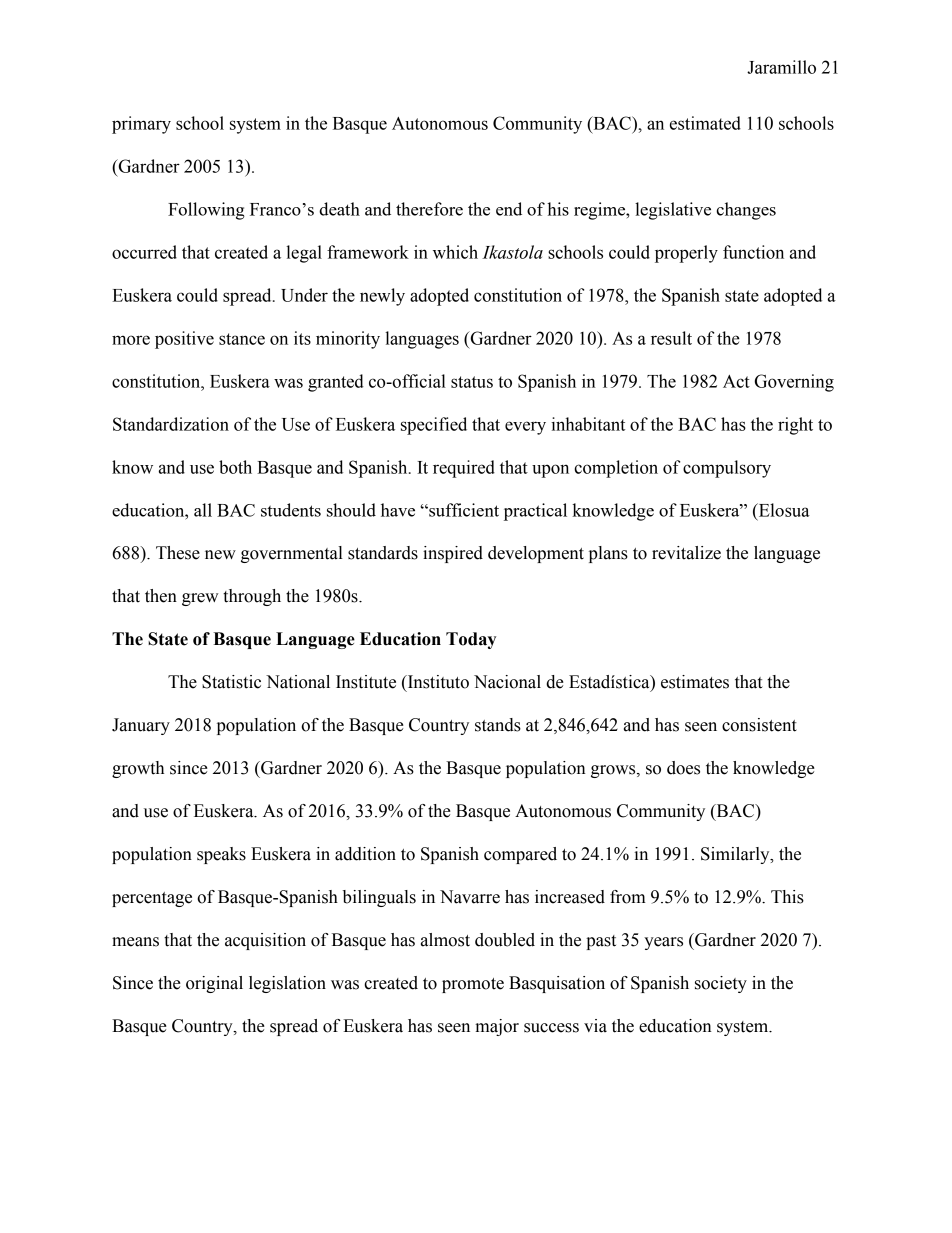 The height and width of the screenshot is (1233, 952). Describe the element at coordinates (727, 469) in the screenshot. I see `compulsory` at that location.
